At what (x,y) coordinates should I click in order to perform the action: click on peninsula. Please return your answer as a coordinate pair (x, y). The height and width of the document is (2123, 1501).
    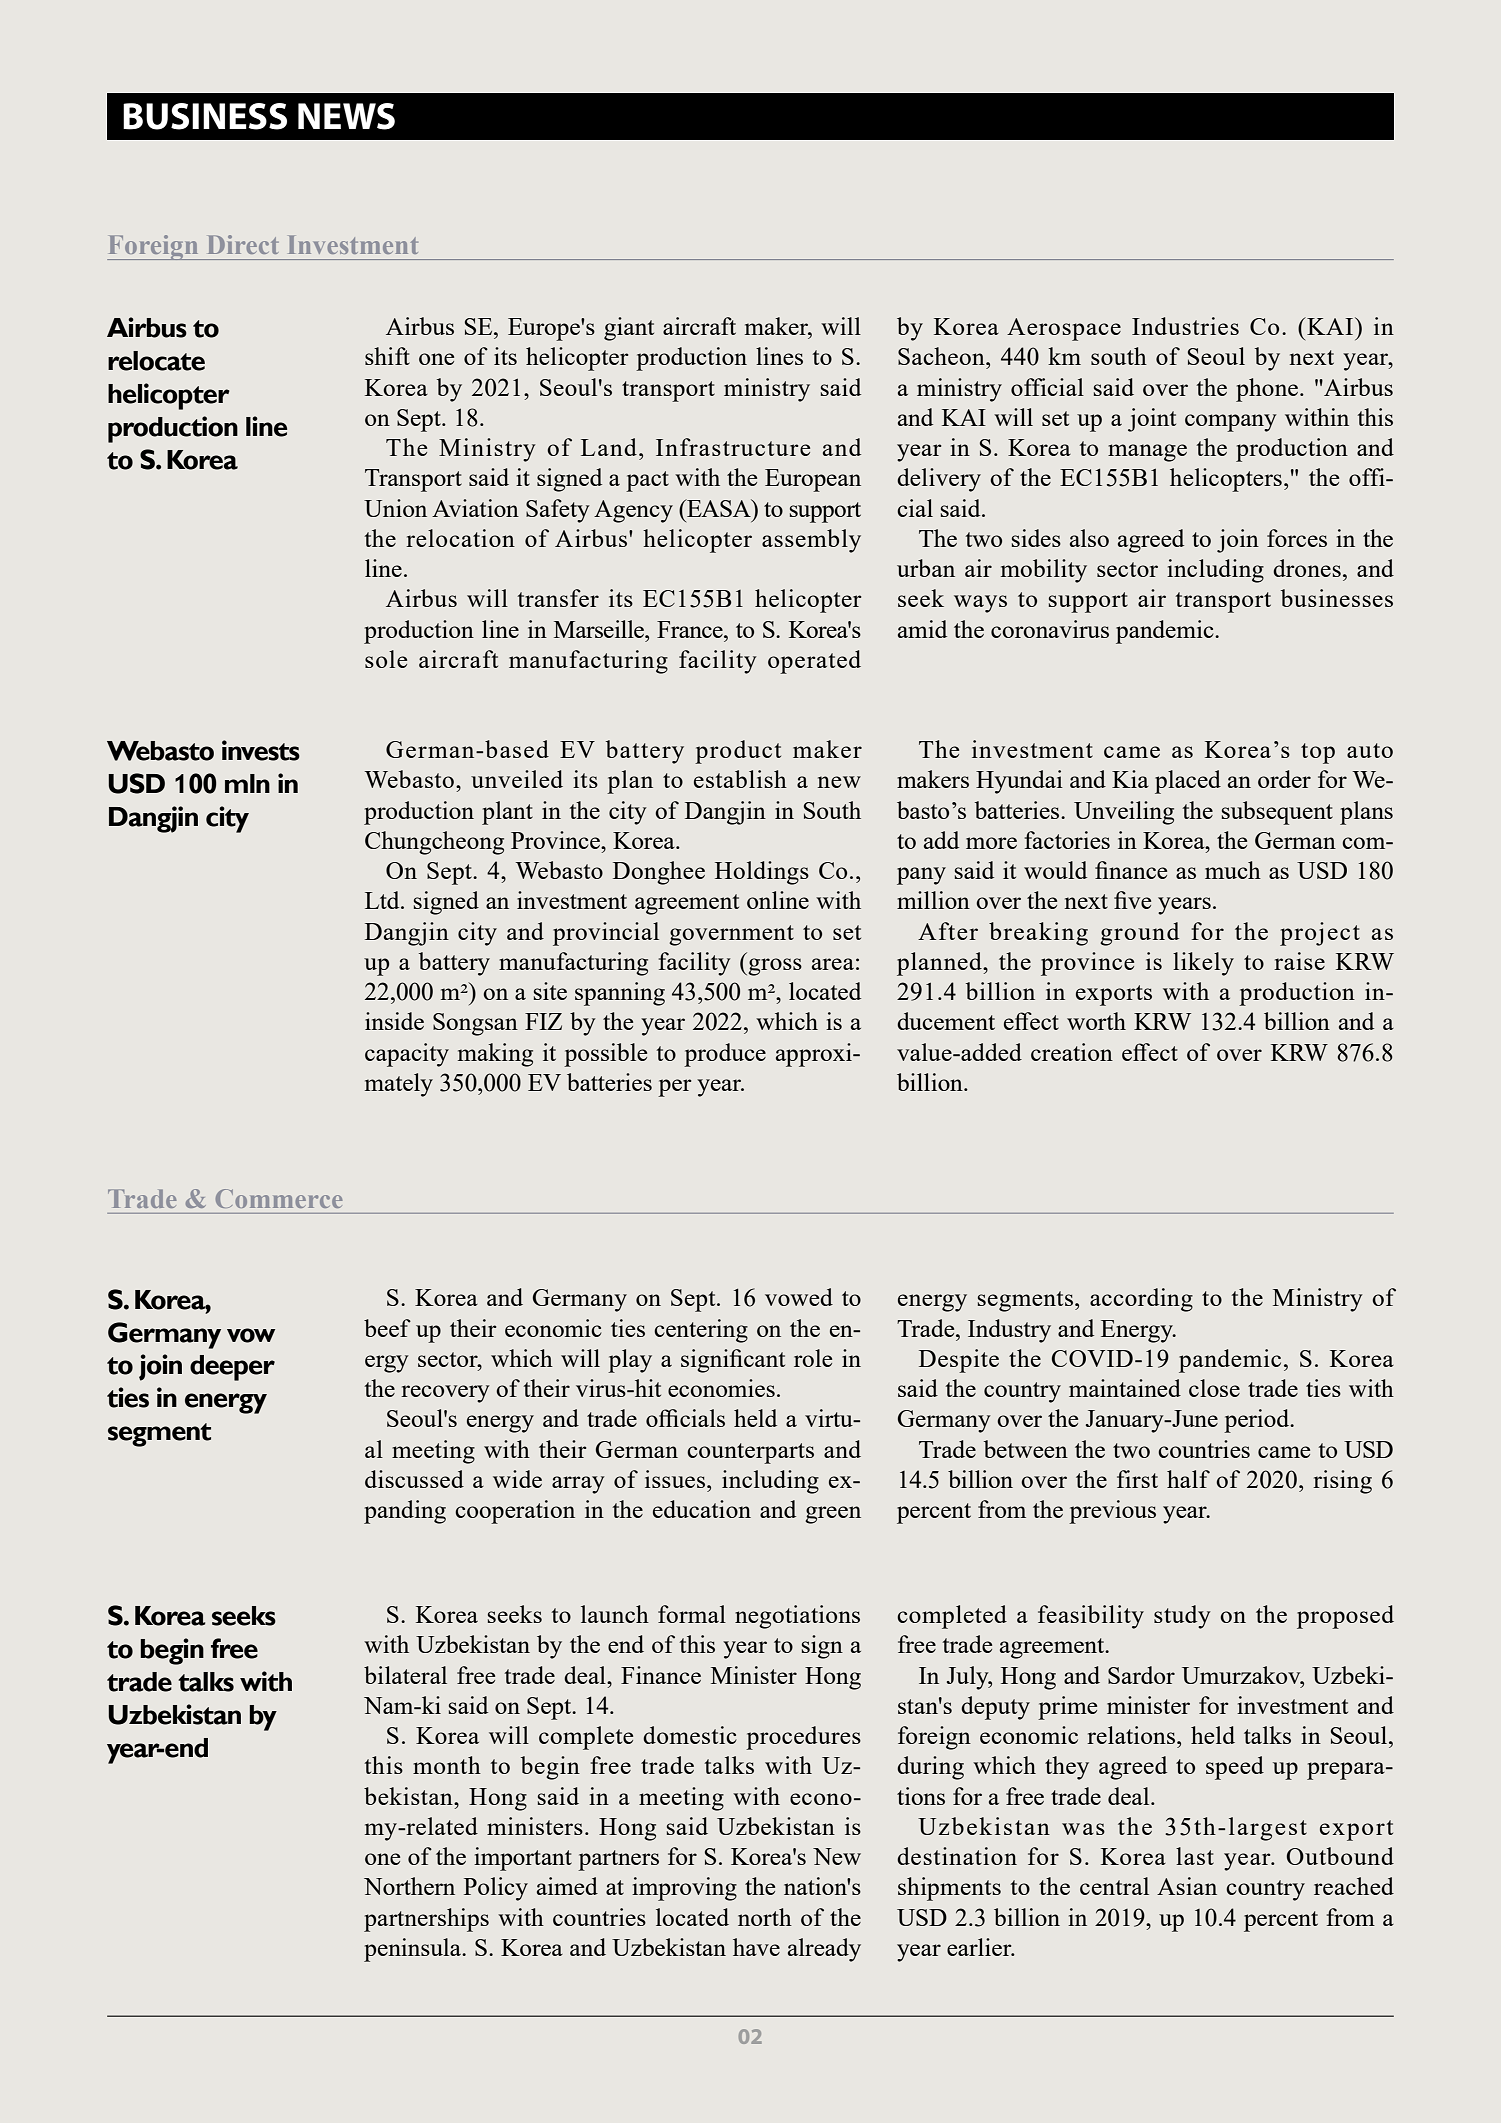
    Looking at the image, I should click on (414, 1950).
